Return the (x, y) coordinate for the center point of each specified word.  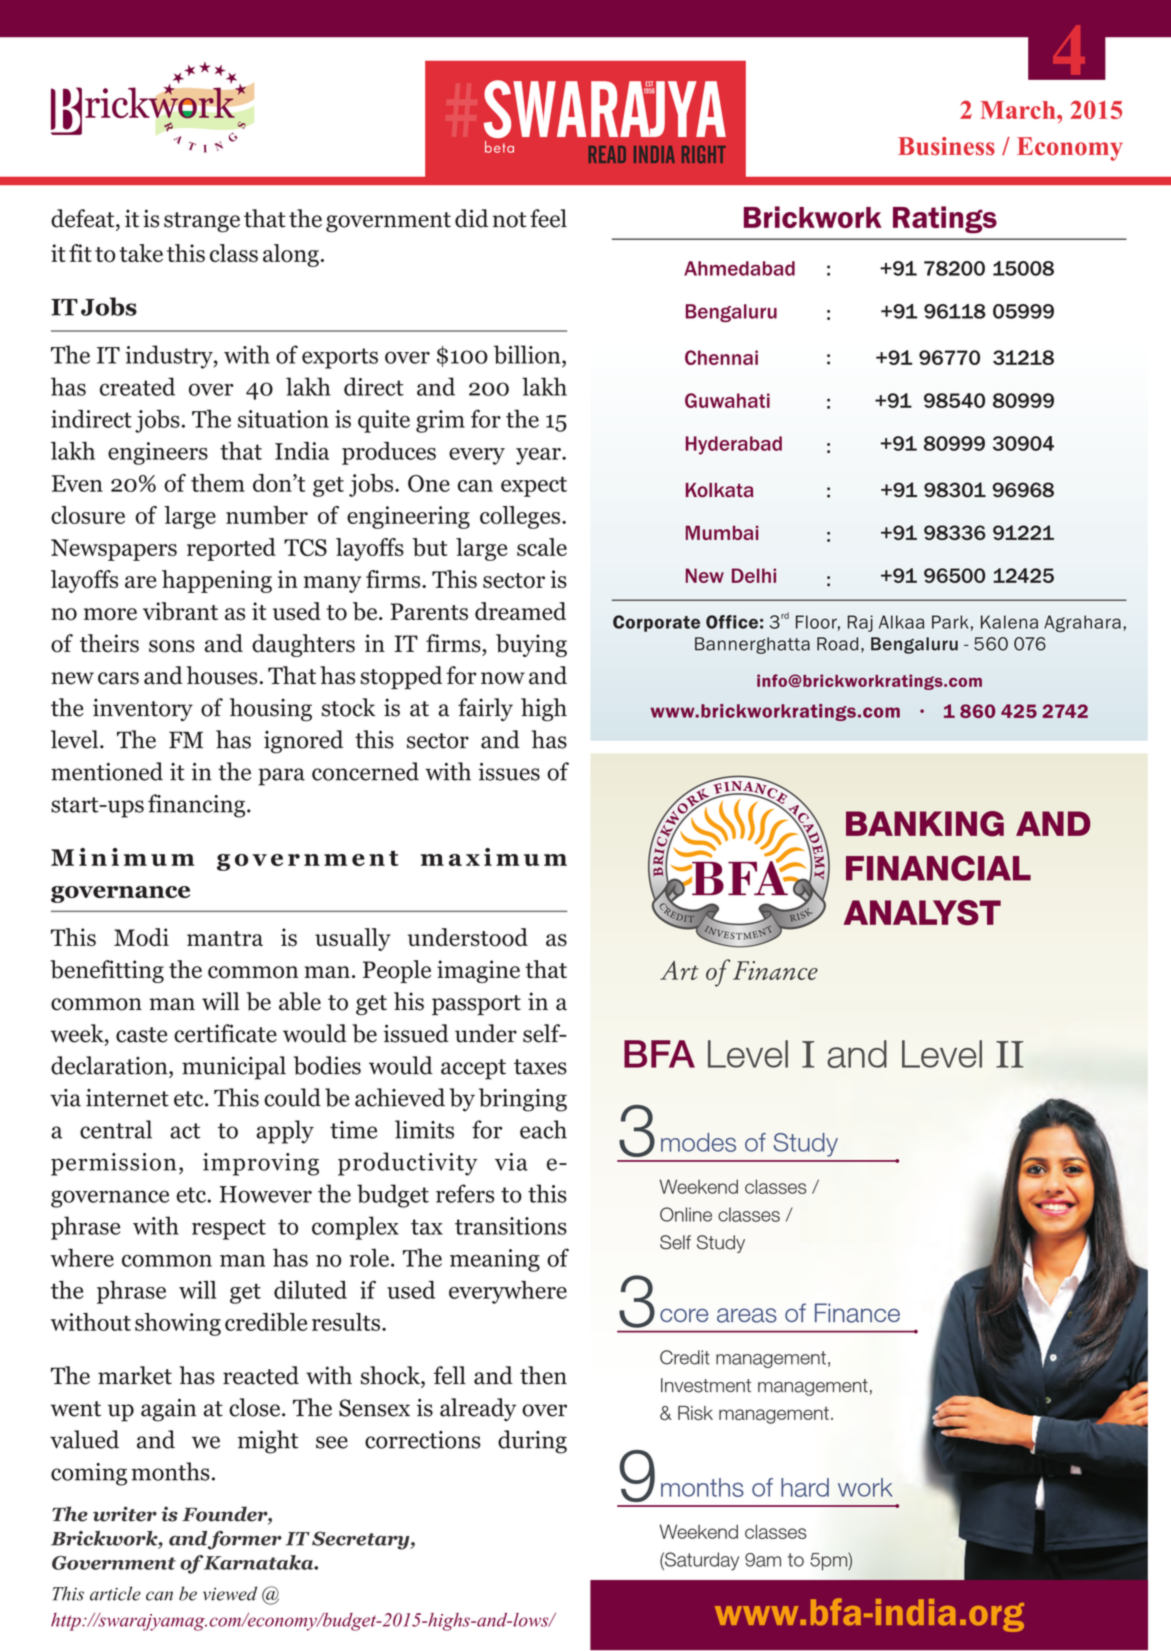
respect (229, 1229)
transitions (511, 1226)
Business (946, 146)
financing (198, 806)
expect (534, 486)
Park (950, 622)
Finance (857, 1313)
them (218, 483)
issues (509, 772)
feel (548, 218)
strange (202, 222)
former (245, 1540)
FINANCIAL (938, 868)
